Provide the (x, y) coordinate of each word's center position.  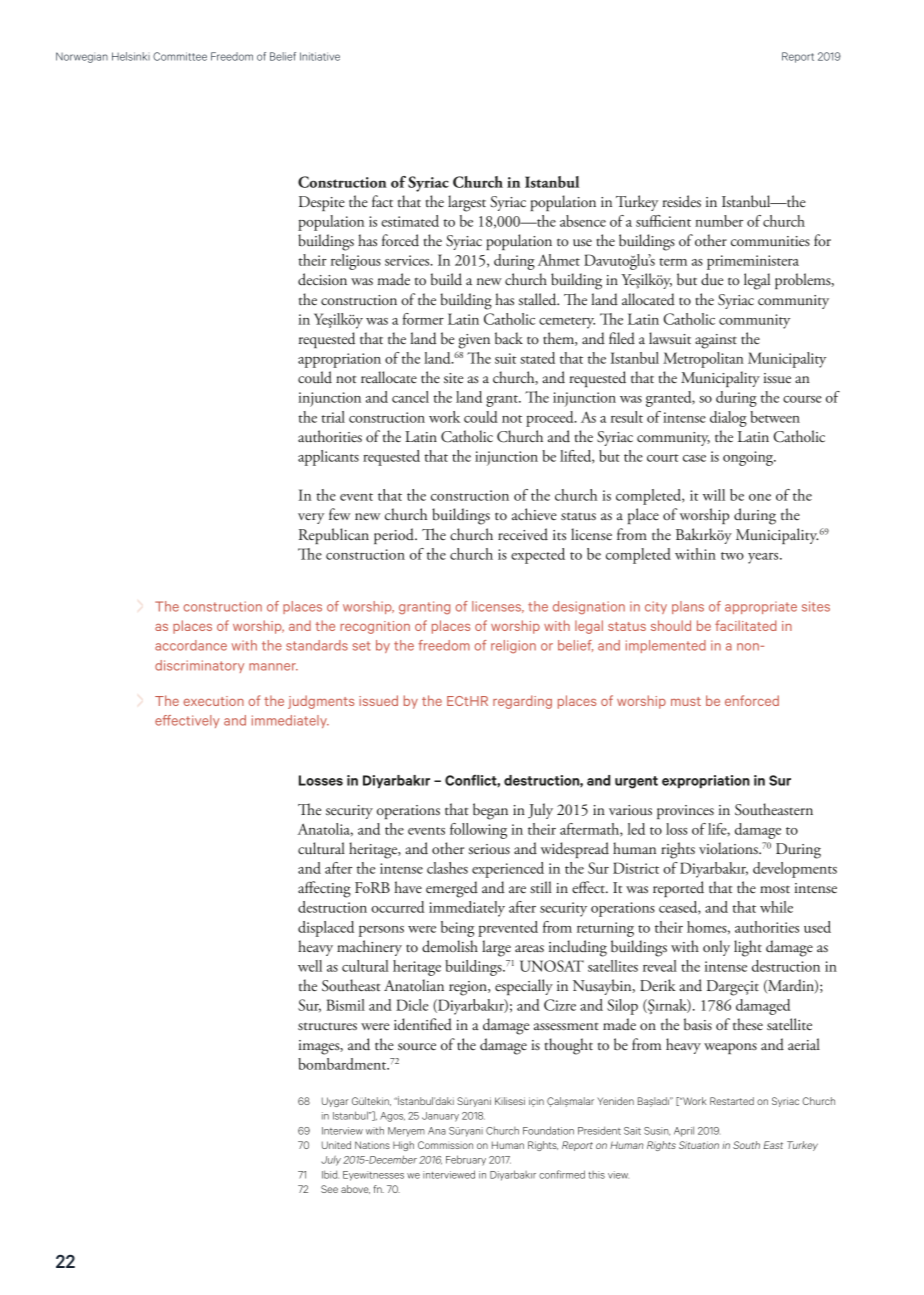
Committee (180, 56)
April (684, 1131)
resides (681, 201)
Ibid (330, 1174)
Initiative (320, 56)
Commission (445, 1145)
